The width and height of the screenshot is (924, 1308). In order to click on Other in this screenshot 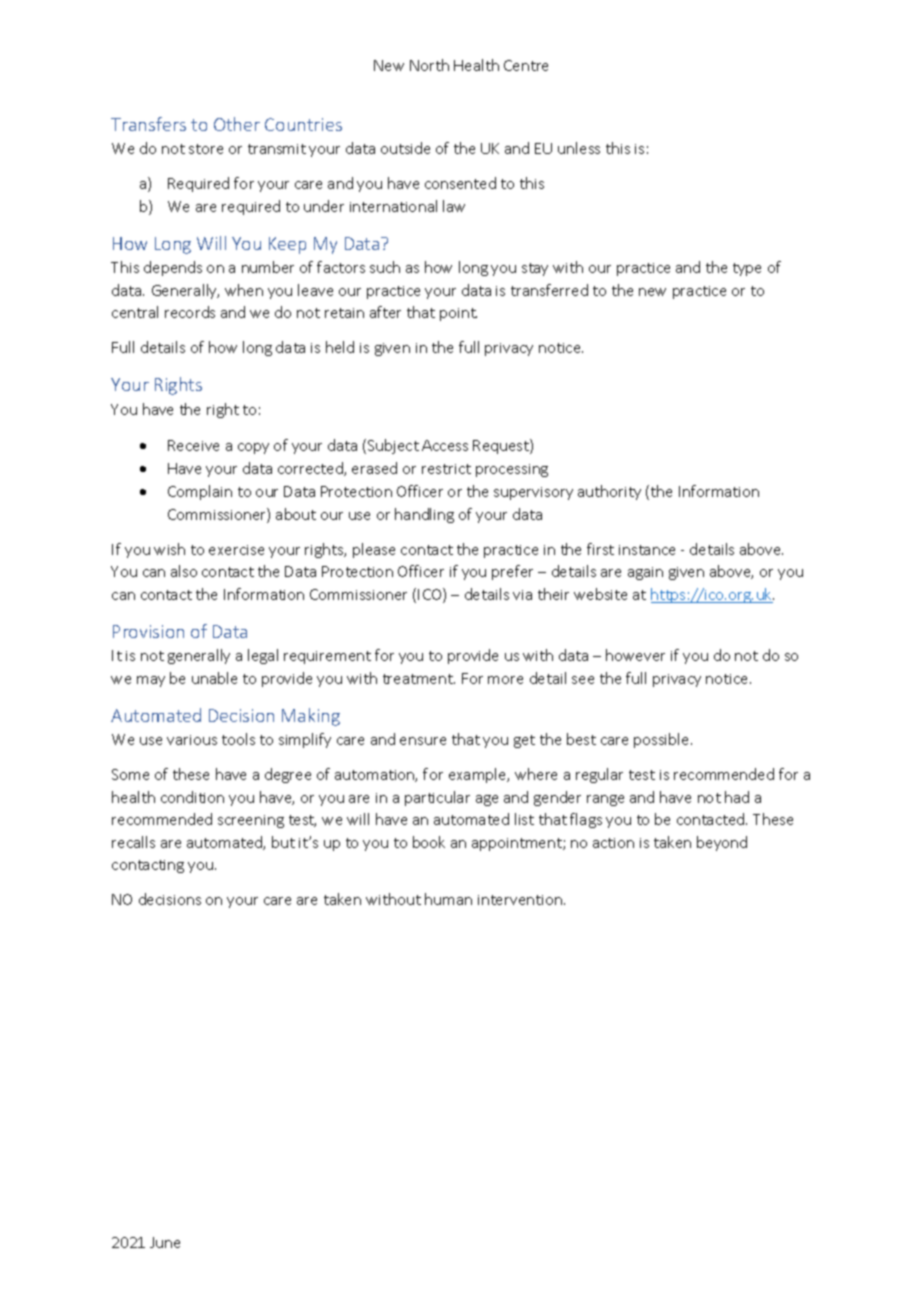, I will do `click(237, 124)`.
